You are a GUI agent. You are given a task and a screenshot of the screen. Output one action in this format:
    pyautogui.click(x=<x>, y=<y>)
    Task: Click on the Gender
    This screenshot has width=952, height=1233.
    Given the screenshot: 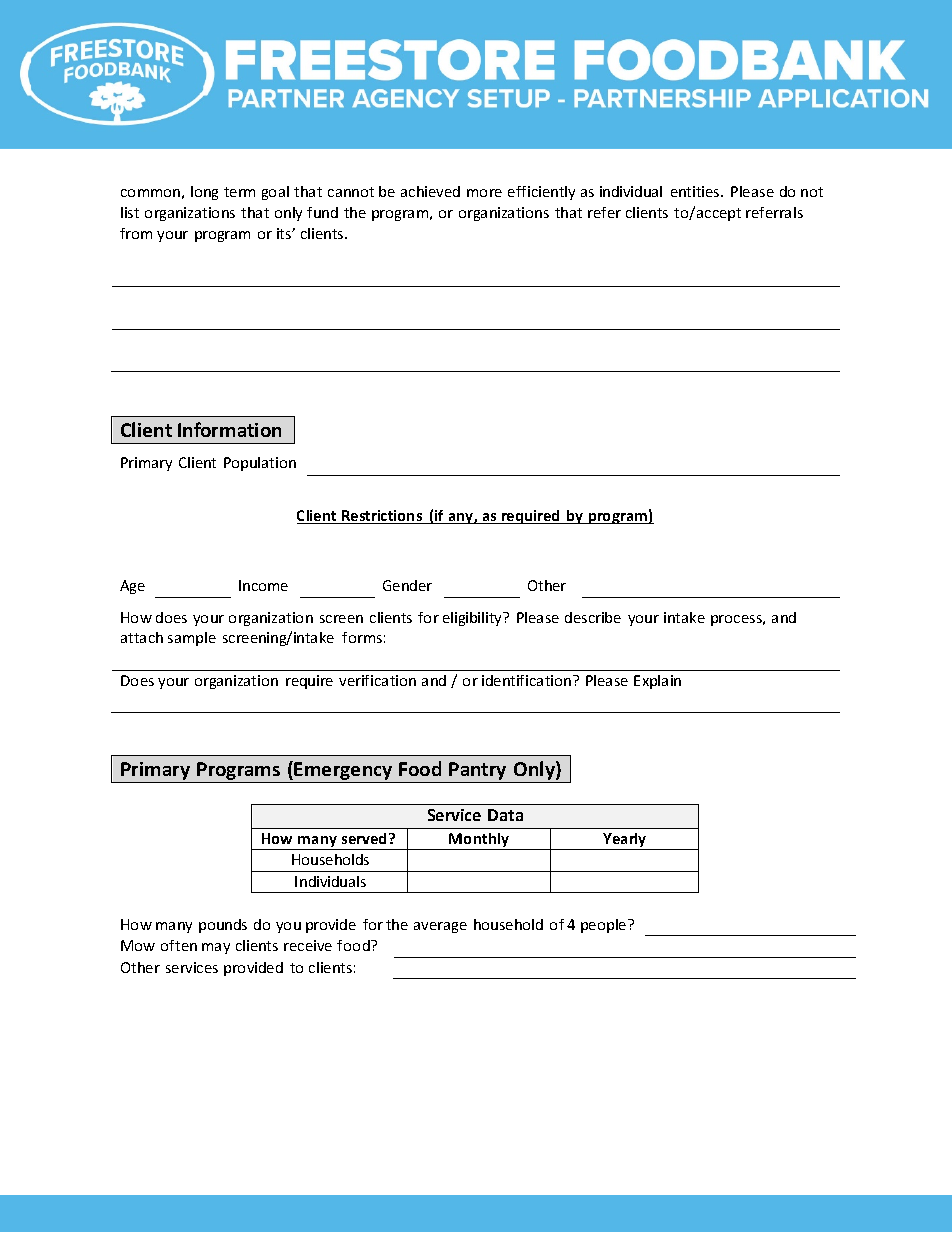 What is the action you would take?
    pyautogui.click(x=407, y=585)
